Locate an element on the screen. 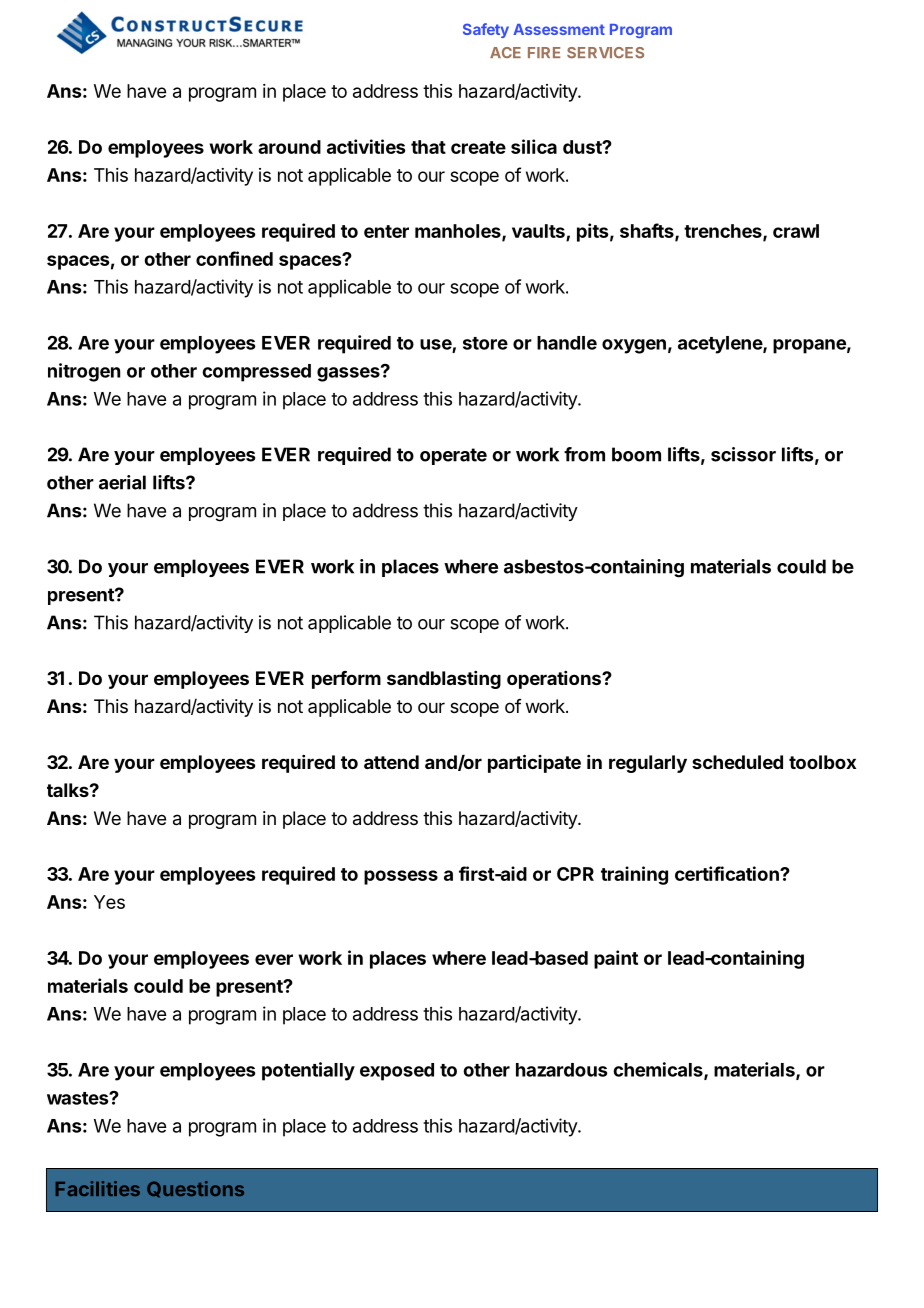  Yes is located at coordinates (109, 902).
